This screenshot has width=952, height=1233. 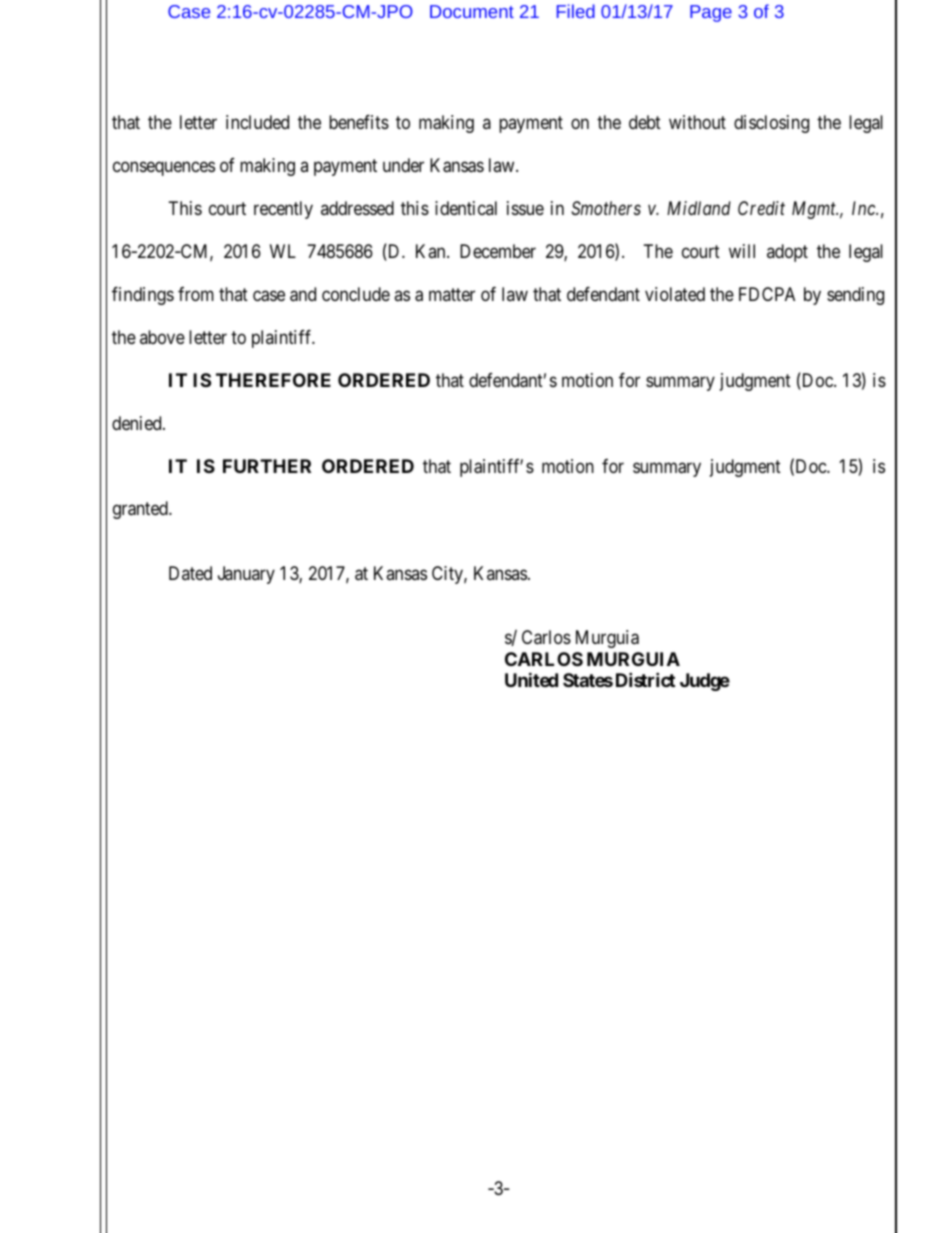 What do you see at coordinates (246, 575) in the screenshot?
I see `January` at bounding box center [246, 575].
